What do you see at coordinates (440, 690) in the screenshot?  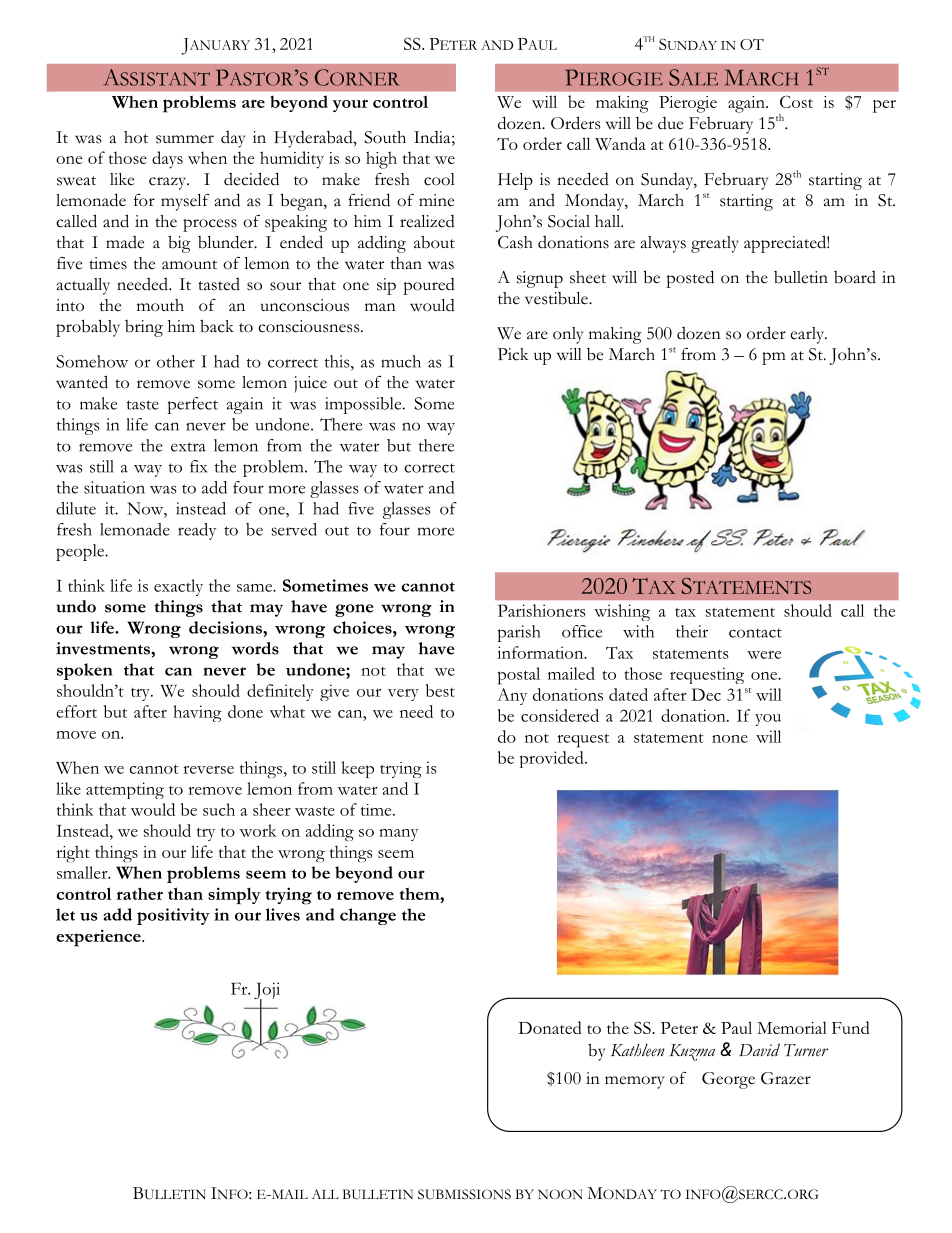 I see `best` at bounding box center [440, 690].
